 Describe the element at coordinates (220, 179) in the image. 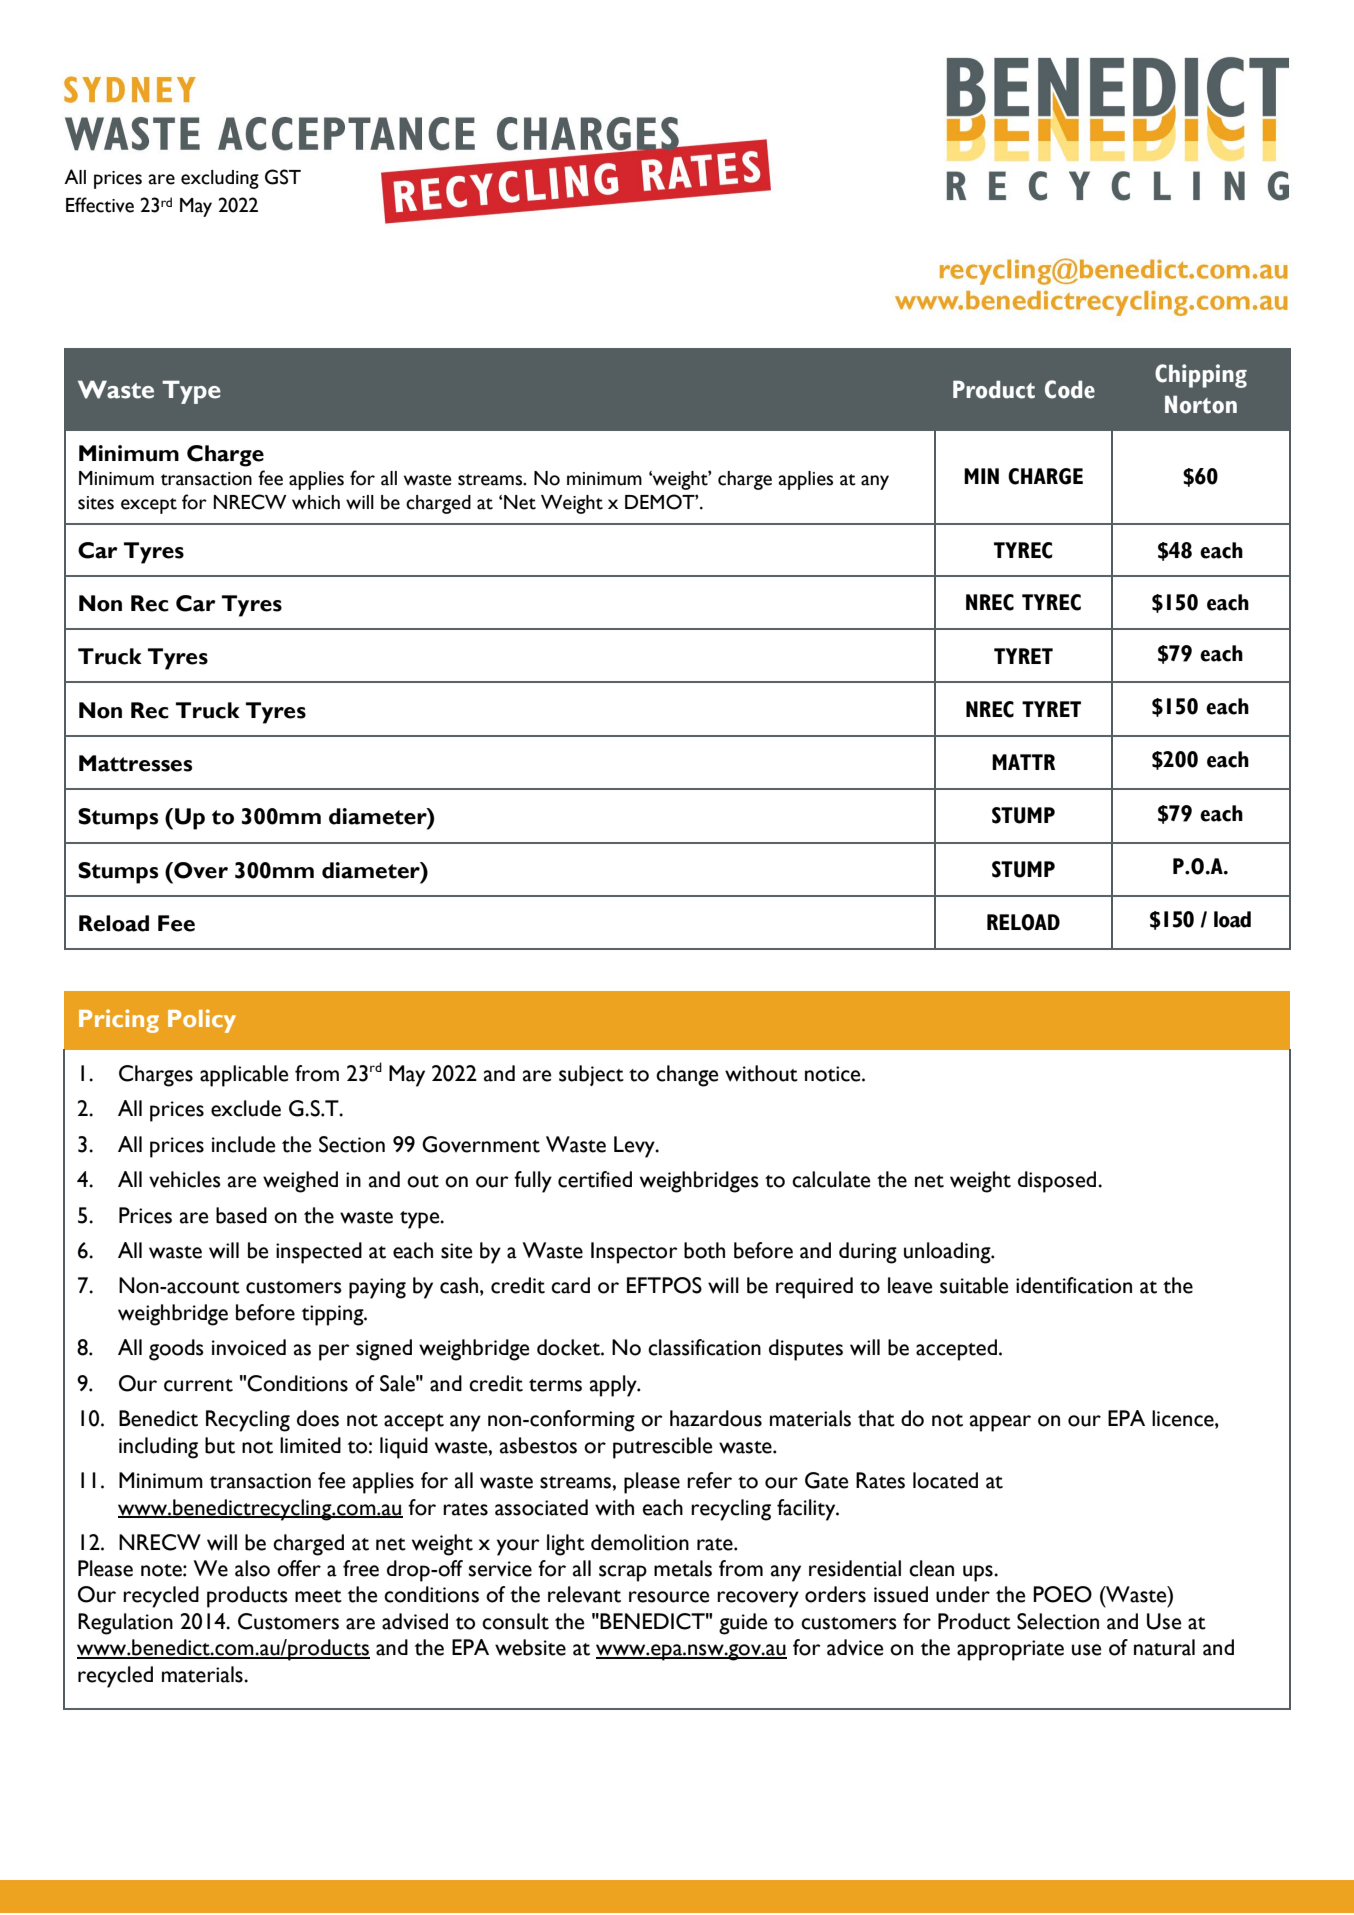

I see `excluding` at that location.
